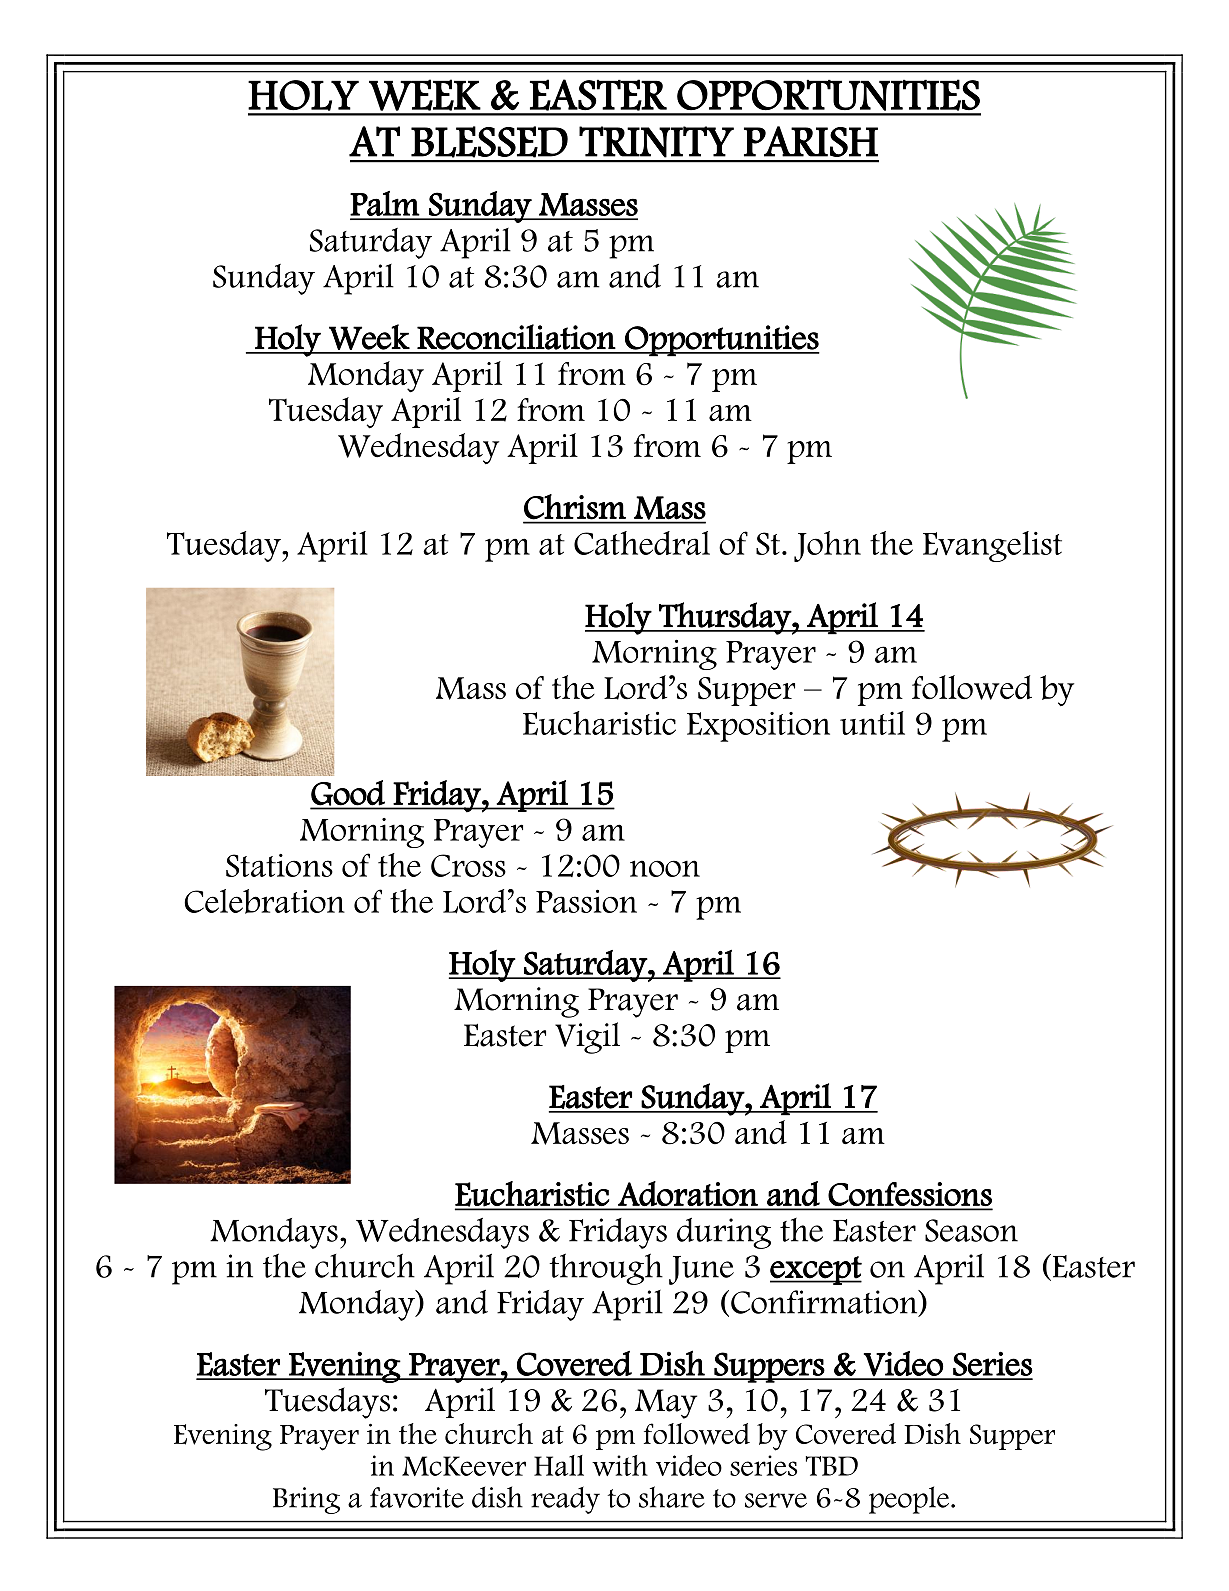  I want to click on Celebration, so click(264, 901).
